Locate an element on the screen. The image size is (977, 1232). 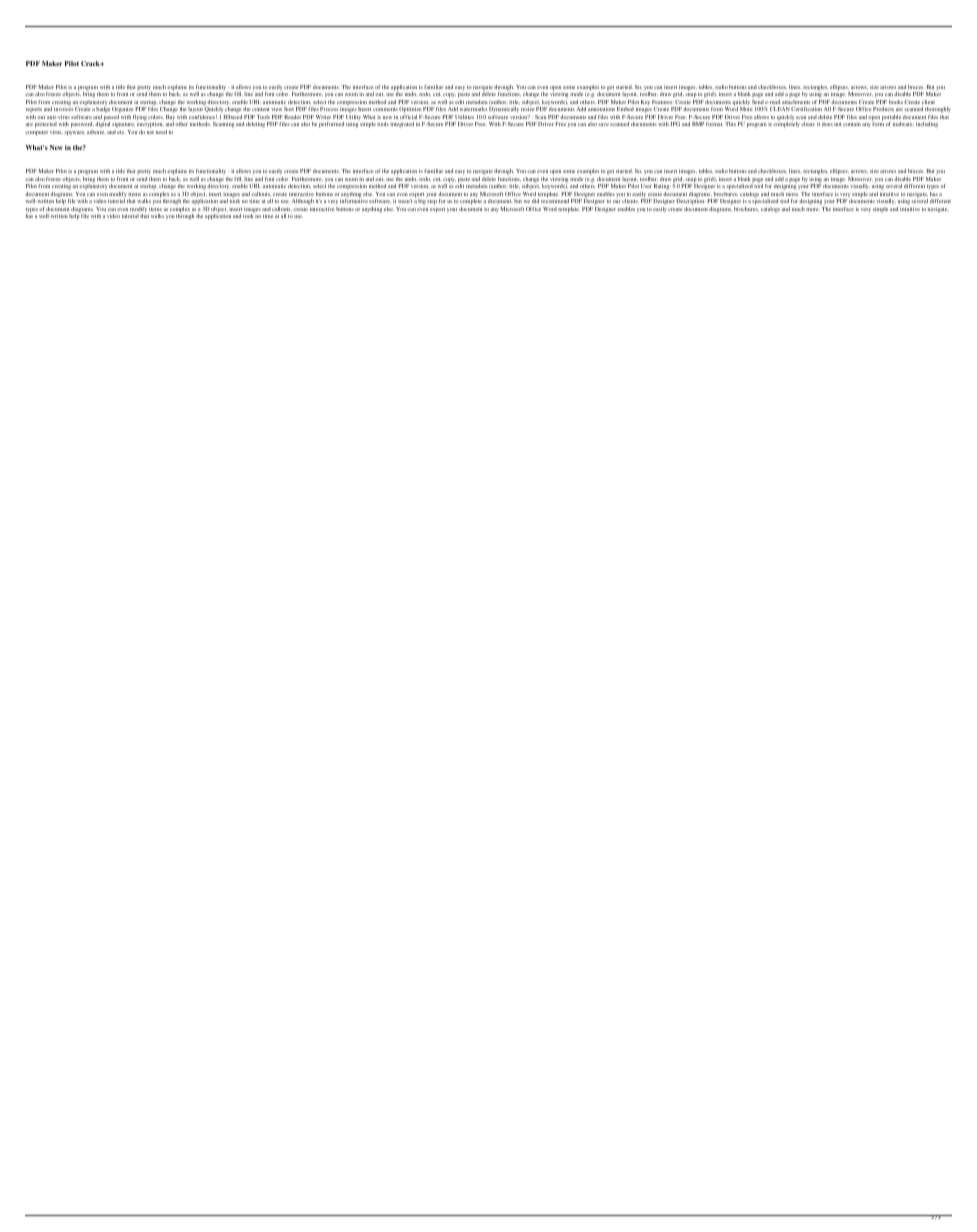
comments is located at coordinates (385, 109).
